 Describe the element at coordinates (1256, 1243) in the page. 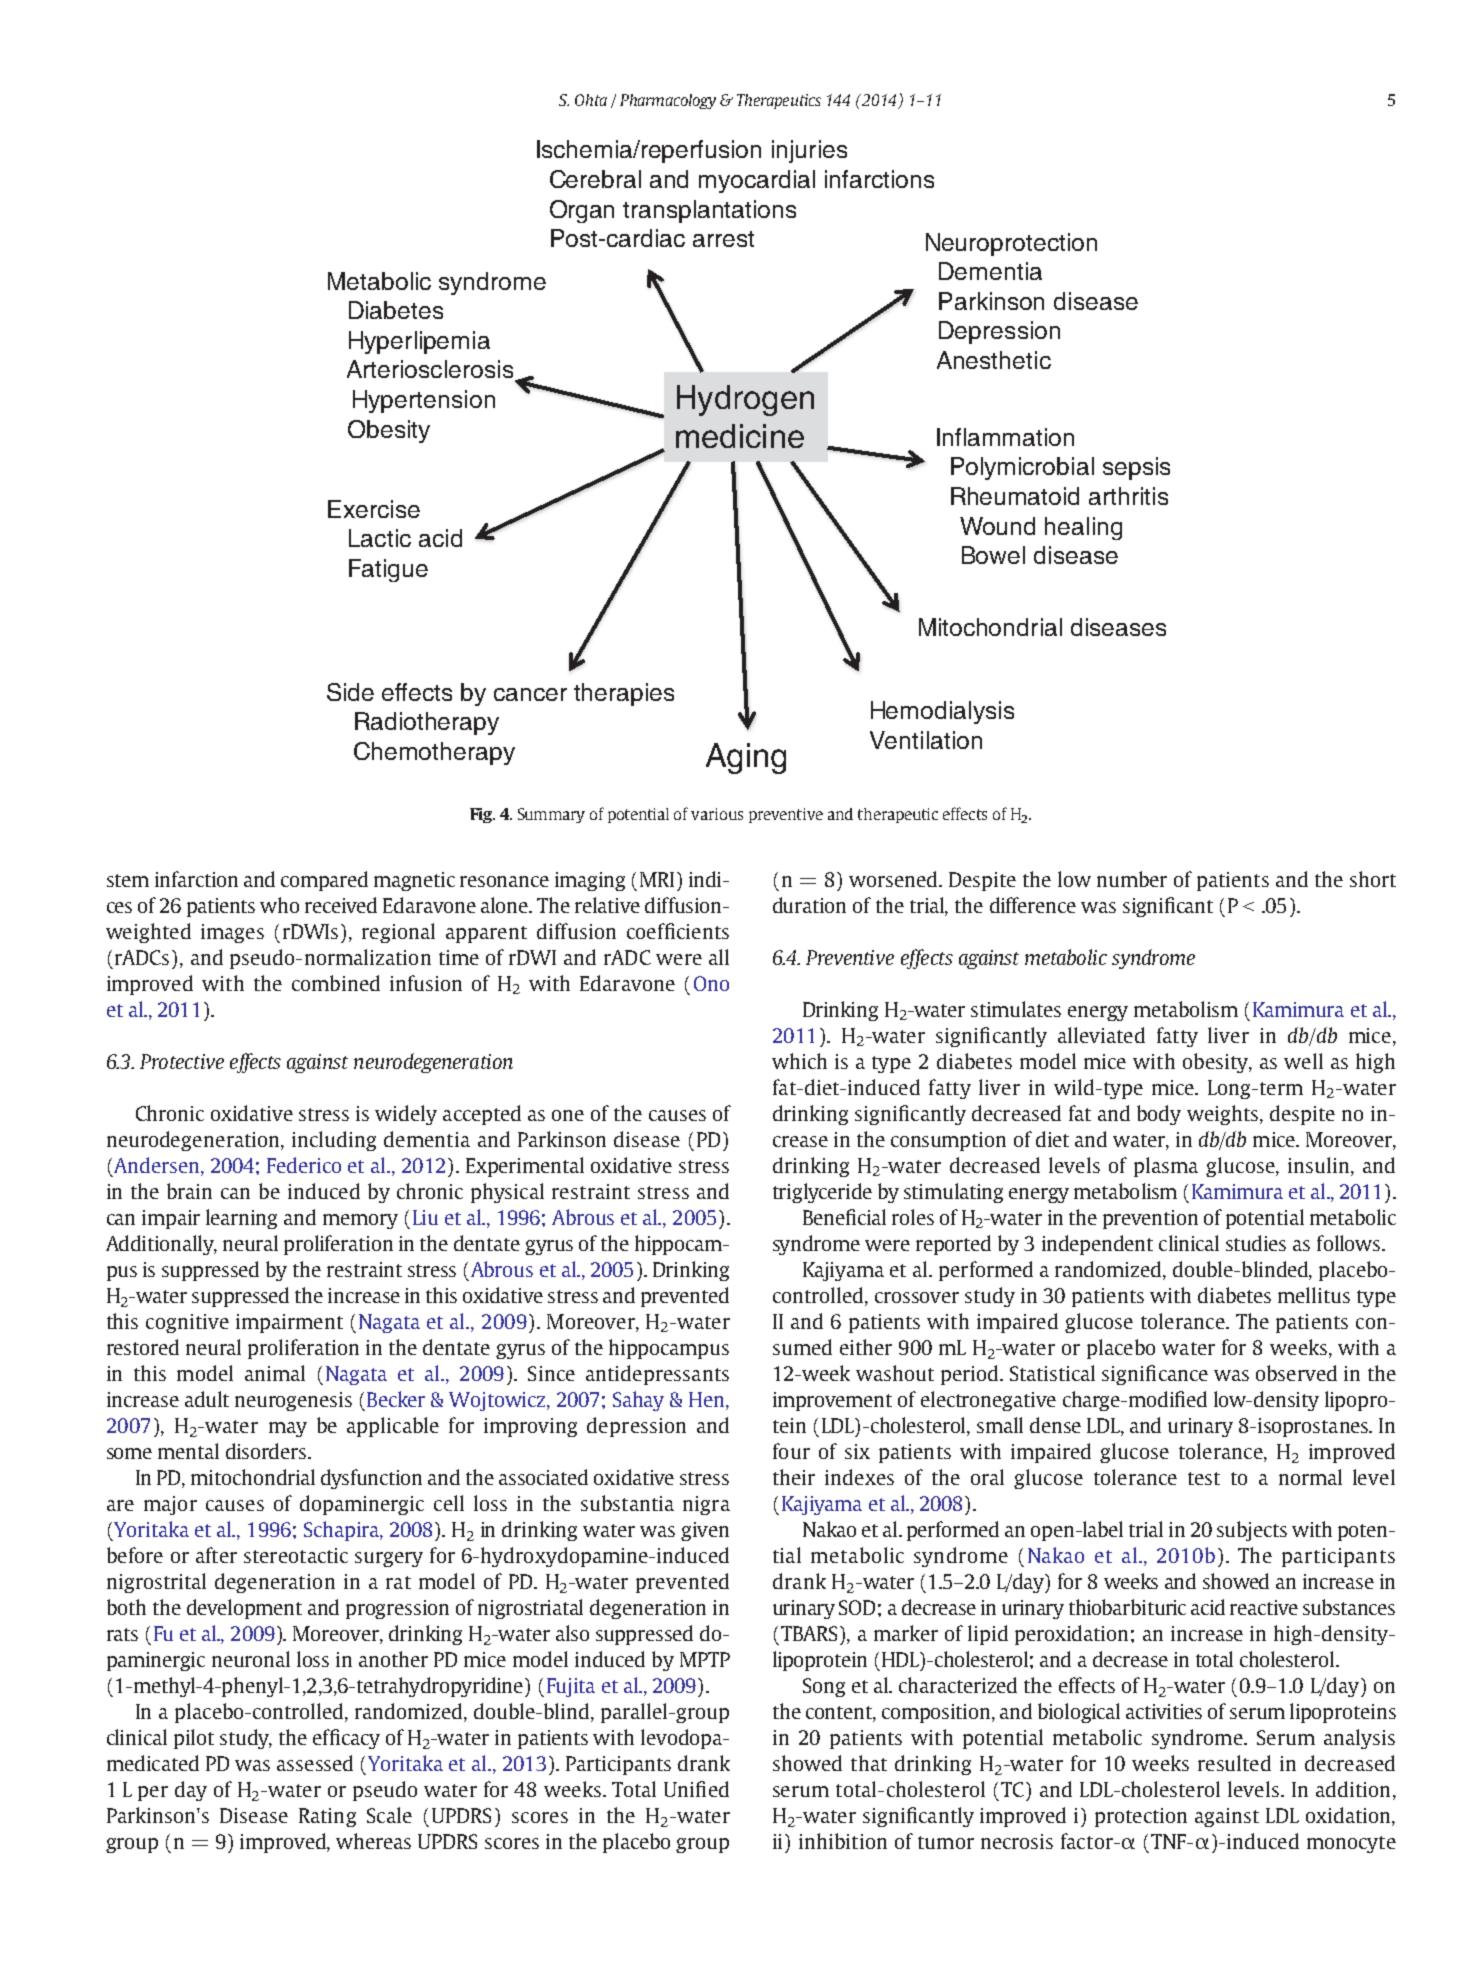

I see `studies` at that location.
